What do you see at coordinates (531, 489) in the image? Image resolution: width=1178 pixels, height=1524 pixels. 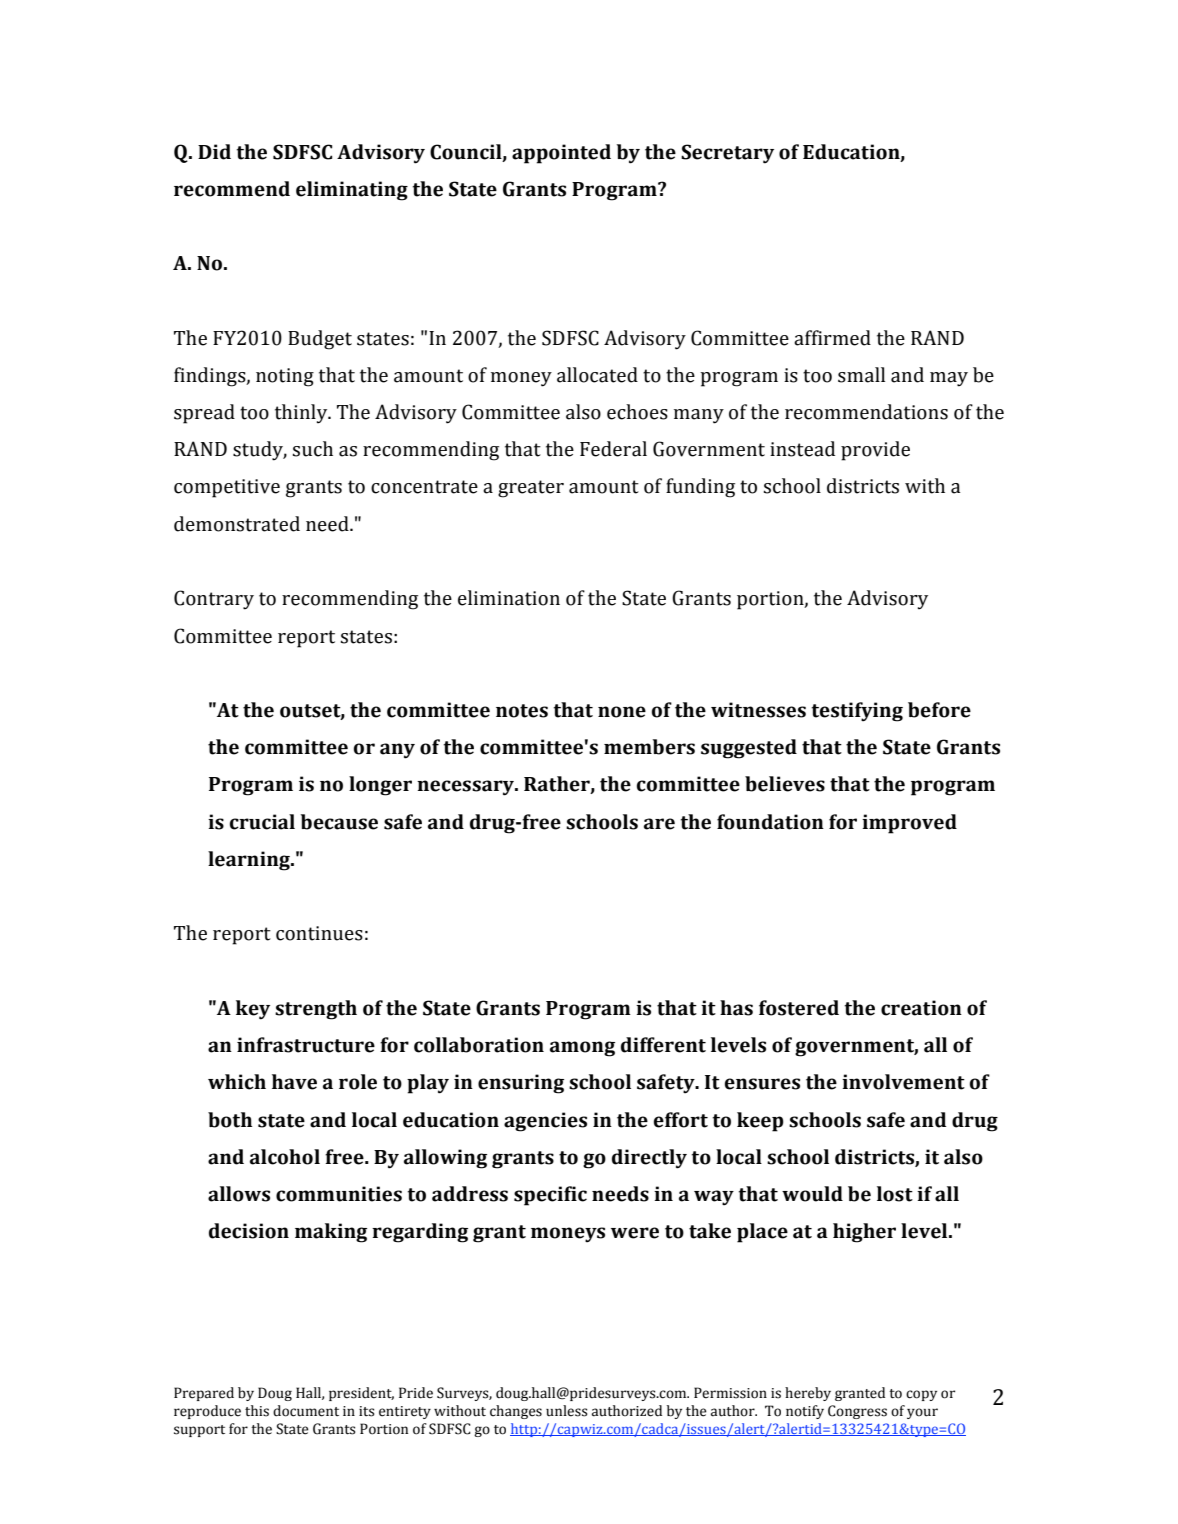 I see `greater` at bounding box center [531, 489].
